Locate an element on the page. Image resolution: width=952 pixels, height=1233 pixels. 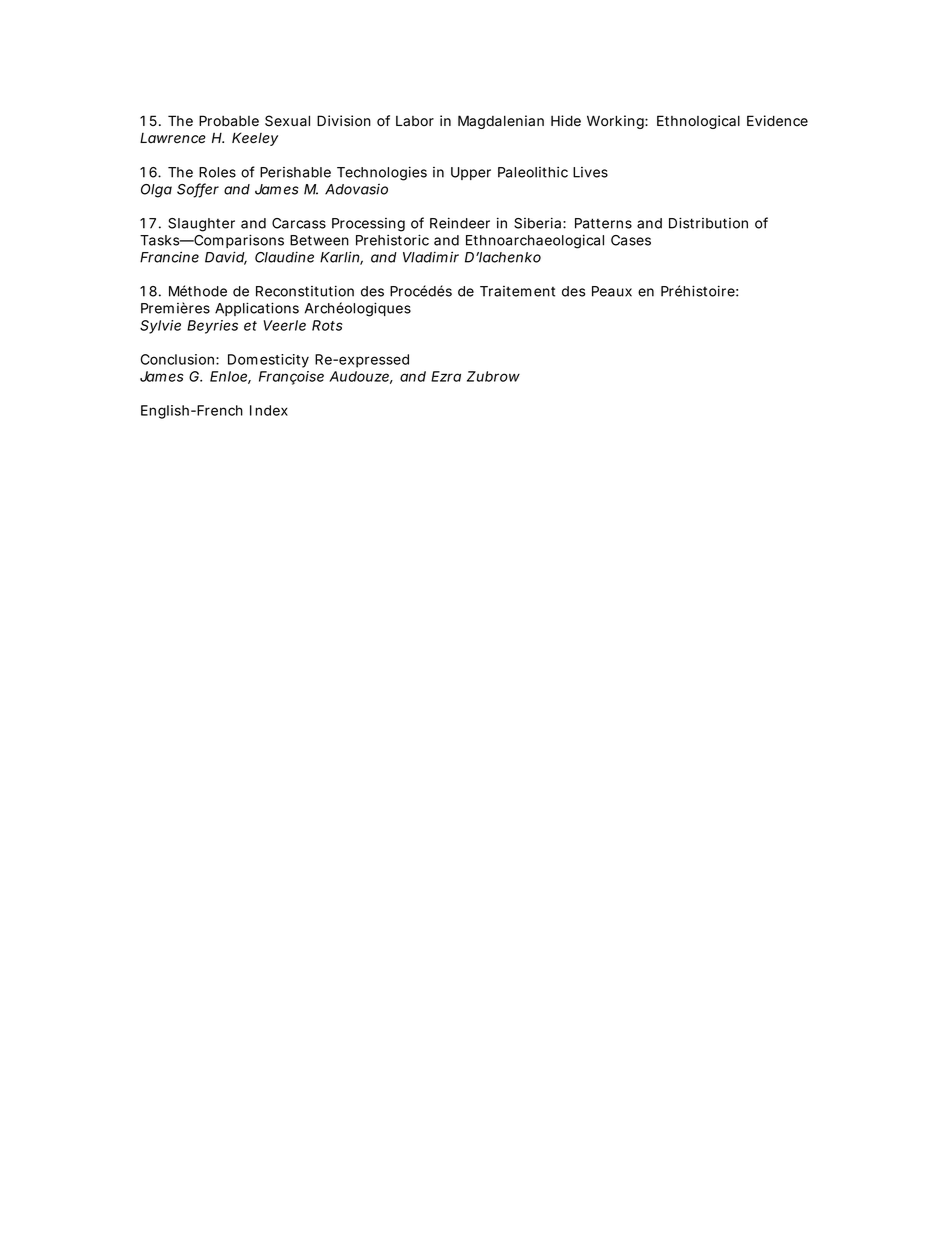
Upper is located at coordinates (471, 173).
